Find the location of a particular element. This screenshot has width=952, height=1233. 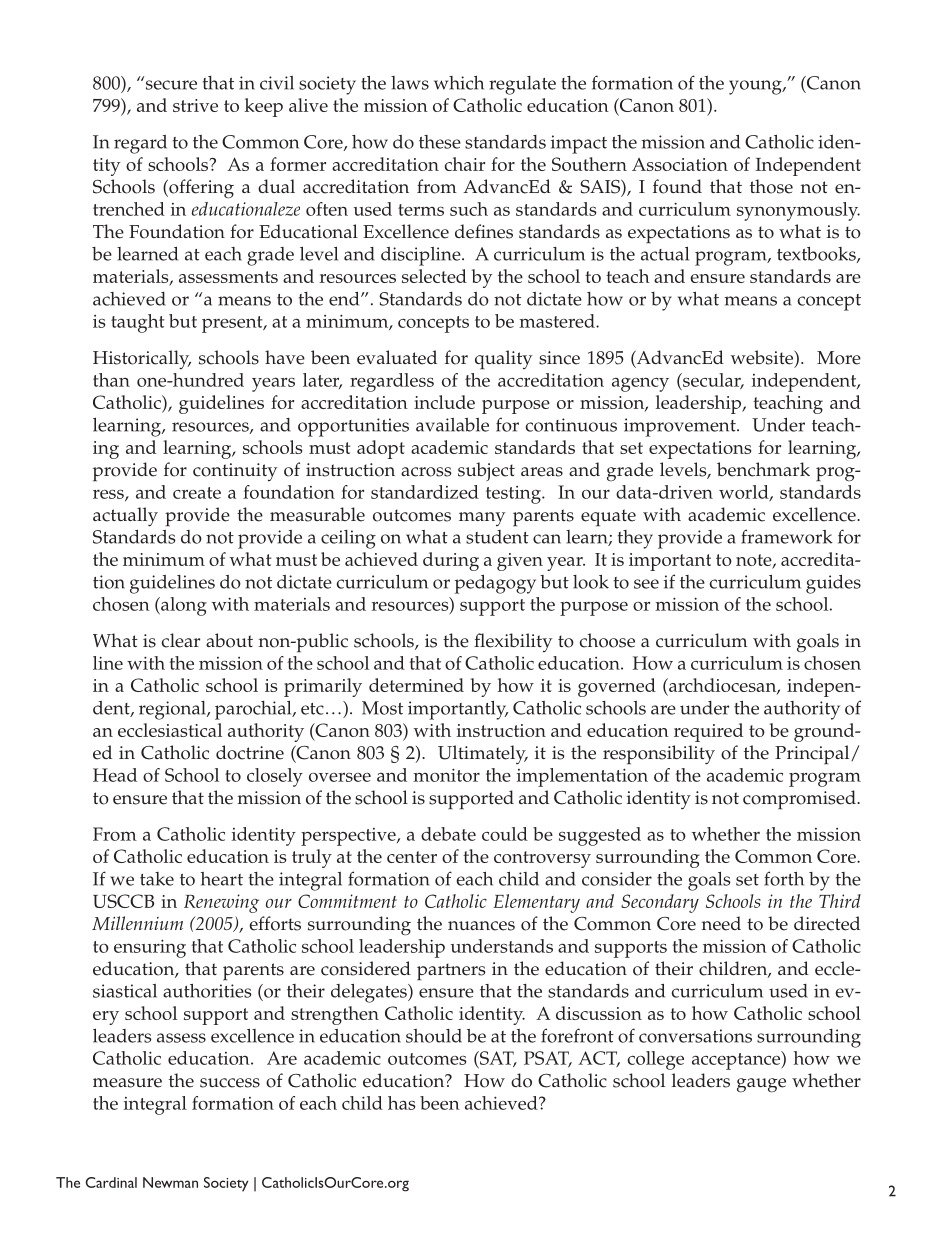

many is located at coordinates (482, 519).
